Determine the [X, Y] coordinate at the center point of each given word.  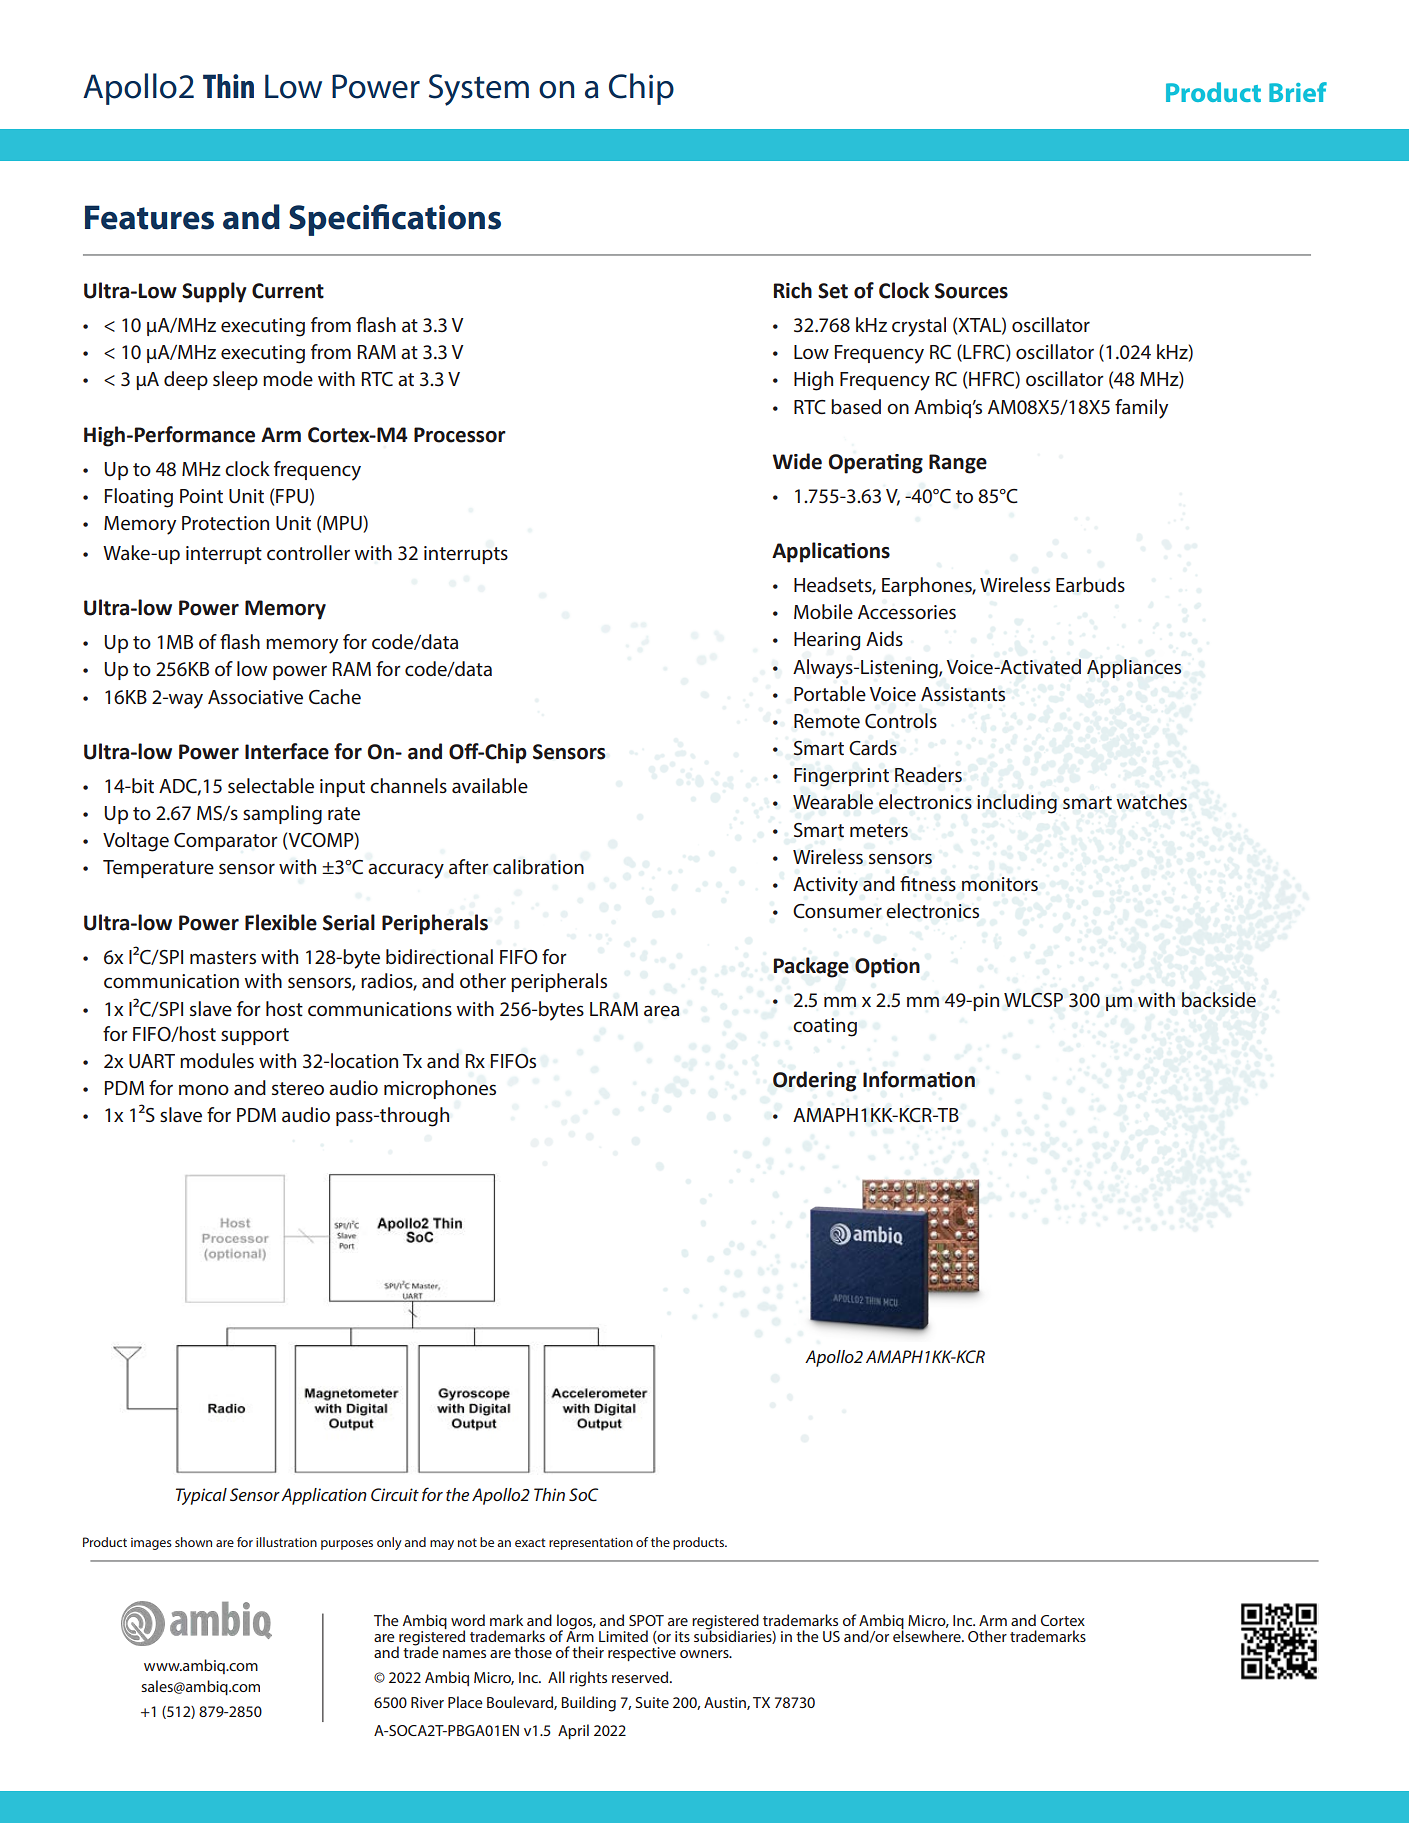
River [427, 1702]
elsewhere [928, 1635]
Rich [793, 290]
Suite [652, 1702]
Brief [1298, 92]
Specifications [395, 220]
